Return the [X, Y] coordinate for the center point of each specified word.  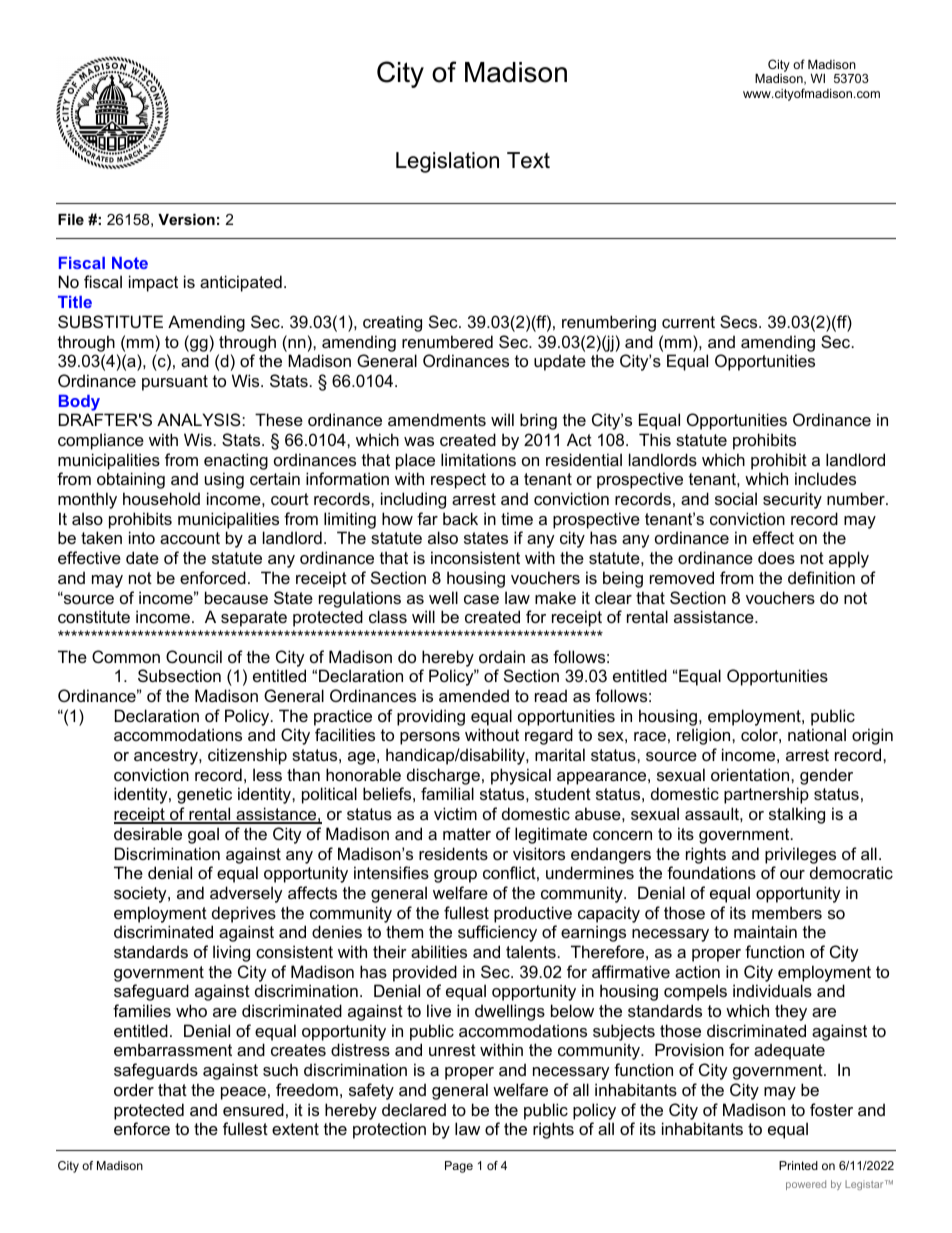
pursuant [175, 383]
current [688, 322]
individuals [772, 990]
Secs [740, 321]
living [231, 953]
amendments [437, 419]
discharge [443, 776]
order [134, 1089]
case [481, 599]
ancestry [167, 757]
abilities [439, 951]
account [190, 538]
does [776, 557]
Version [186, 219]
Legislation [447, 162]
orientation [751, 774]
